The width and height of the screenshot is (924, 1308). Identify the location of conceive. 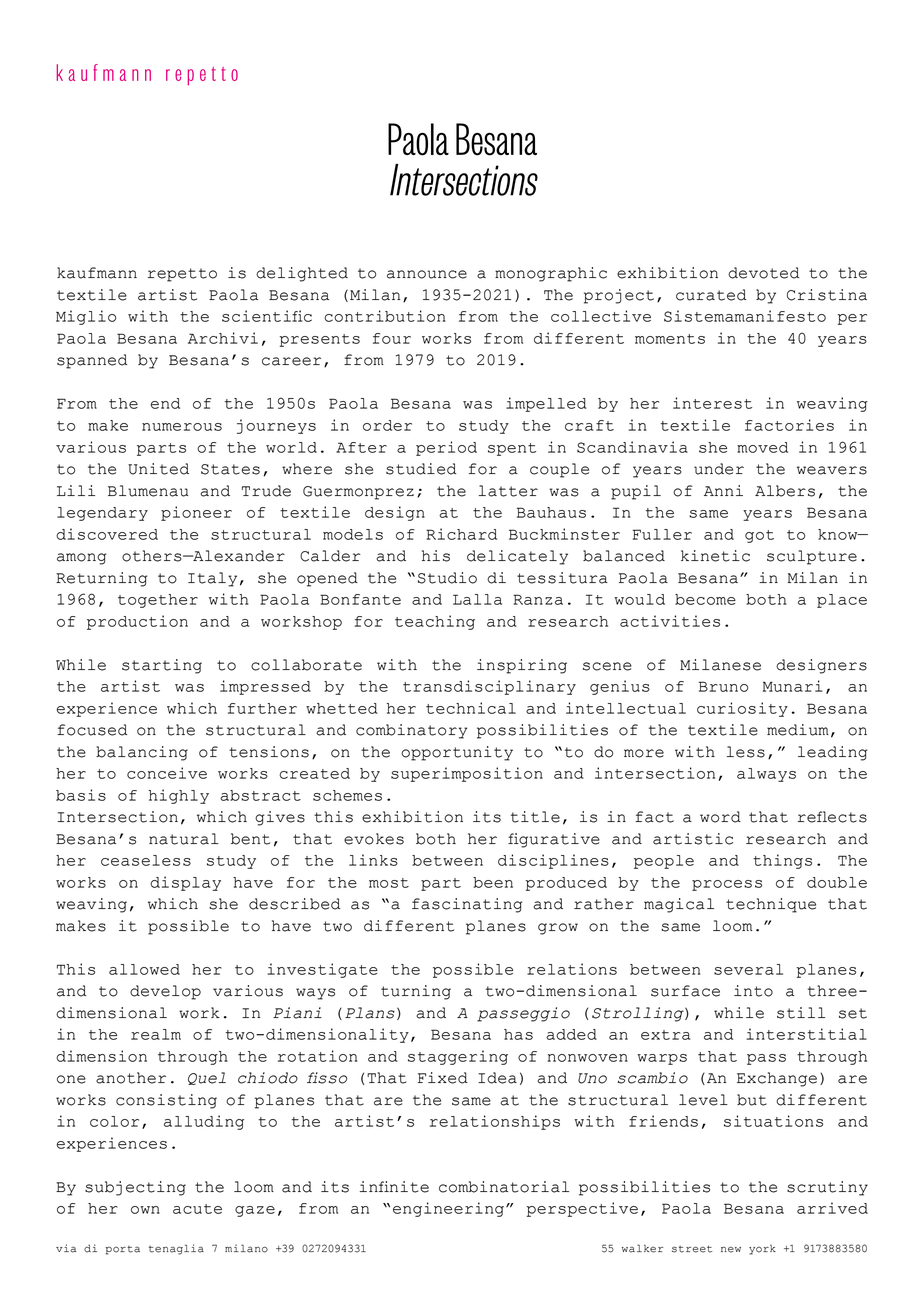
(167, 773).
